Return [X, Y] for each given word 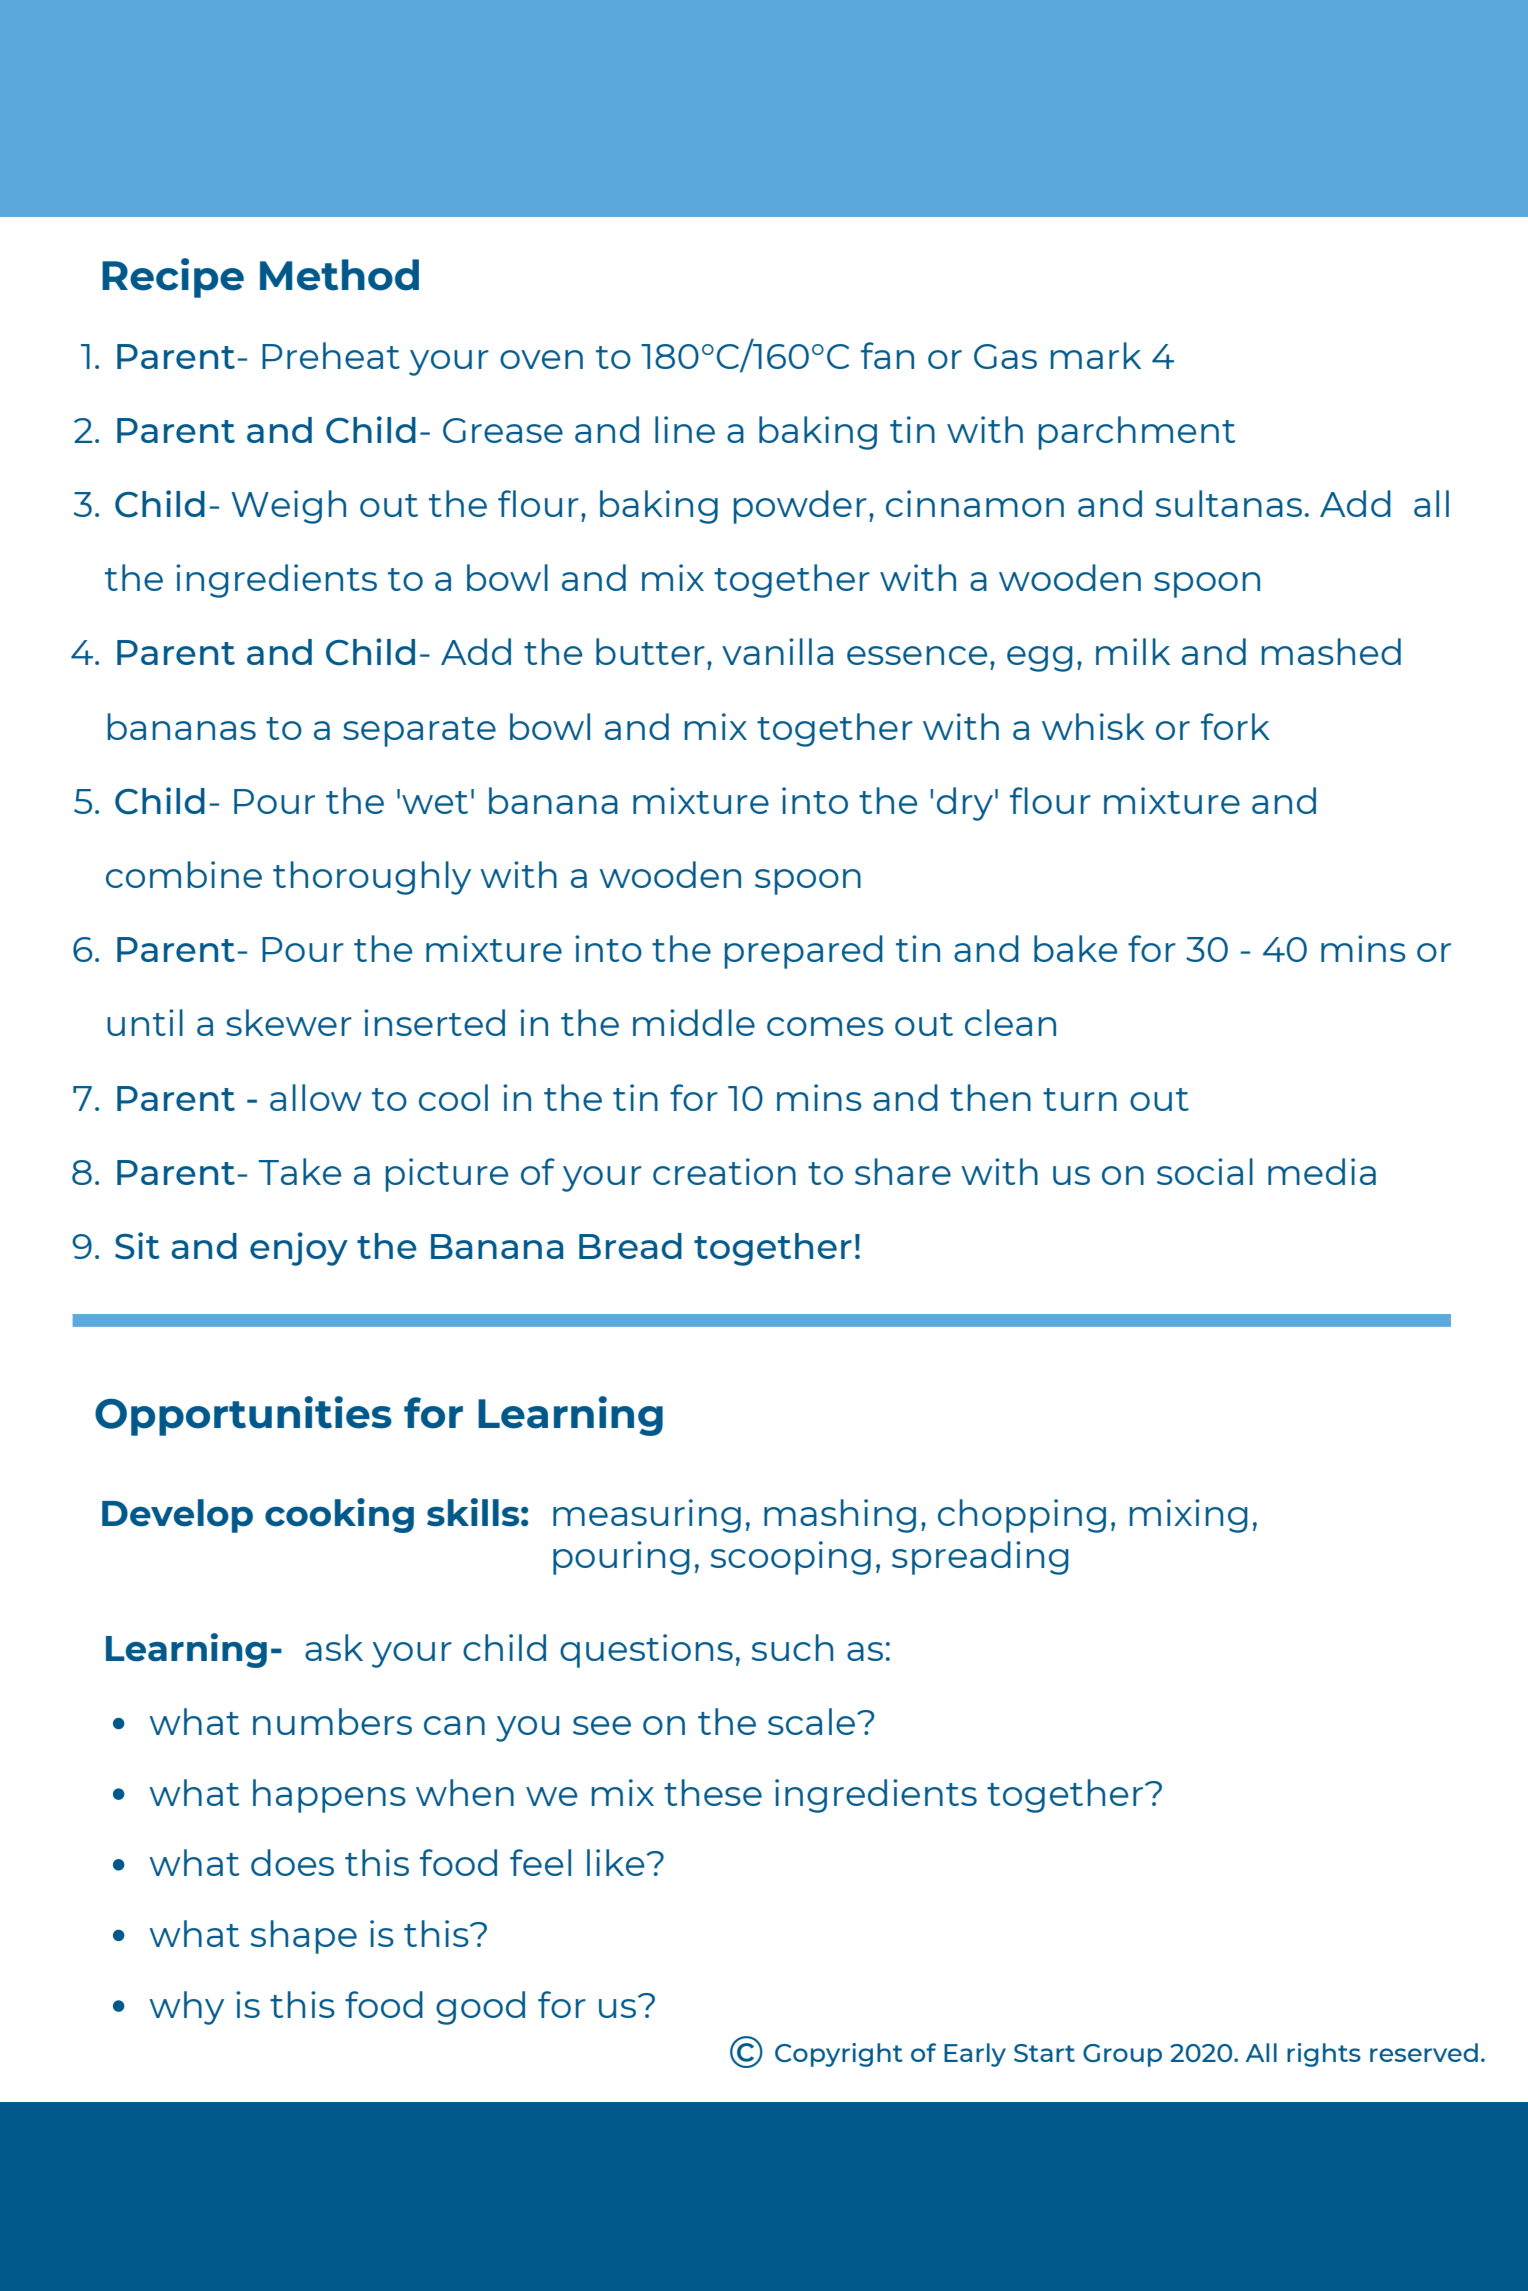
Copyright [839, 2055]
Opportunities [243, 1416]
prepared [804, 952]
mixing [1189, 1516]
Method [339, 275]
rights [1324, 2055]
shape [303, 1937]
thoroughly [372, 878]
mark [1096, 355]
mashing [840, 1516]
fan [887, 355]
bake [1075, 948]
